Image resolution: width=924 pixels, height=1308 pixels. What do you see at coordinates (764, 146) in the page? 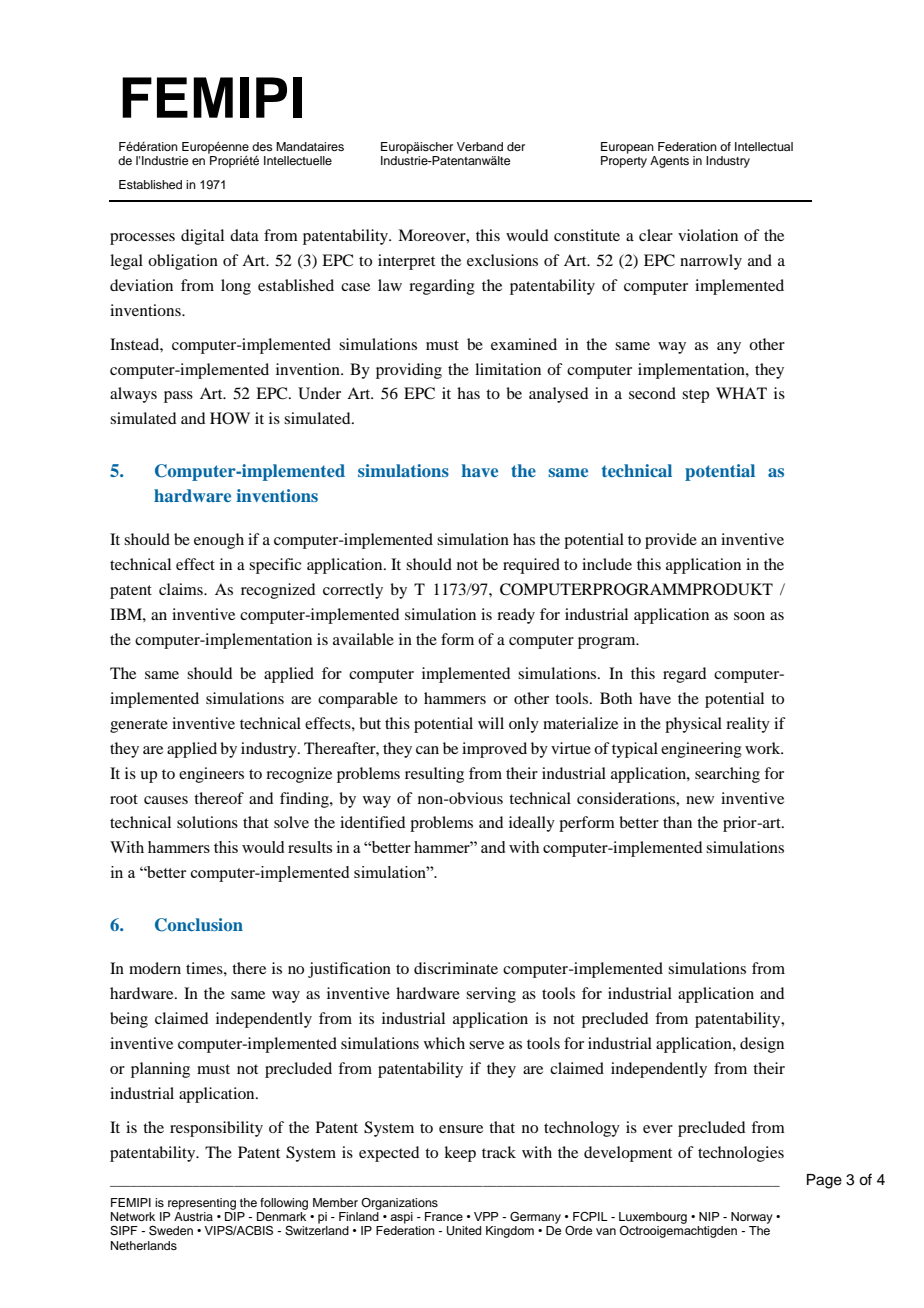
I see `Intellectual` at bounding box center [764, 146].
